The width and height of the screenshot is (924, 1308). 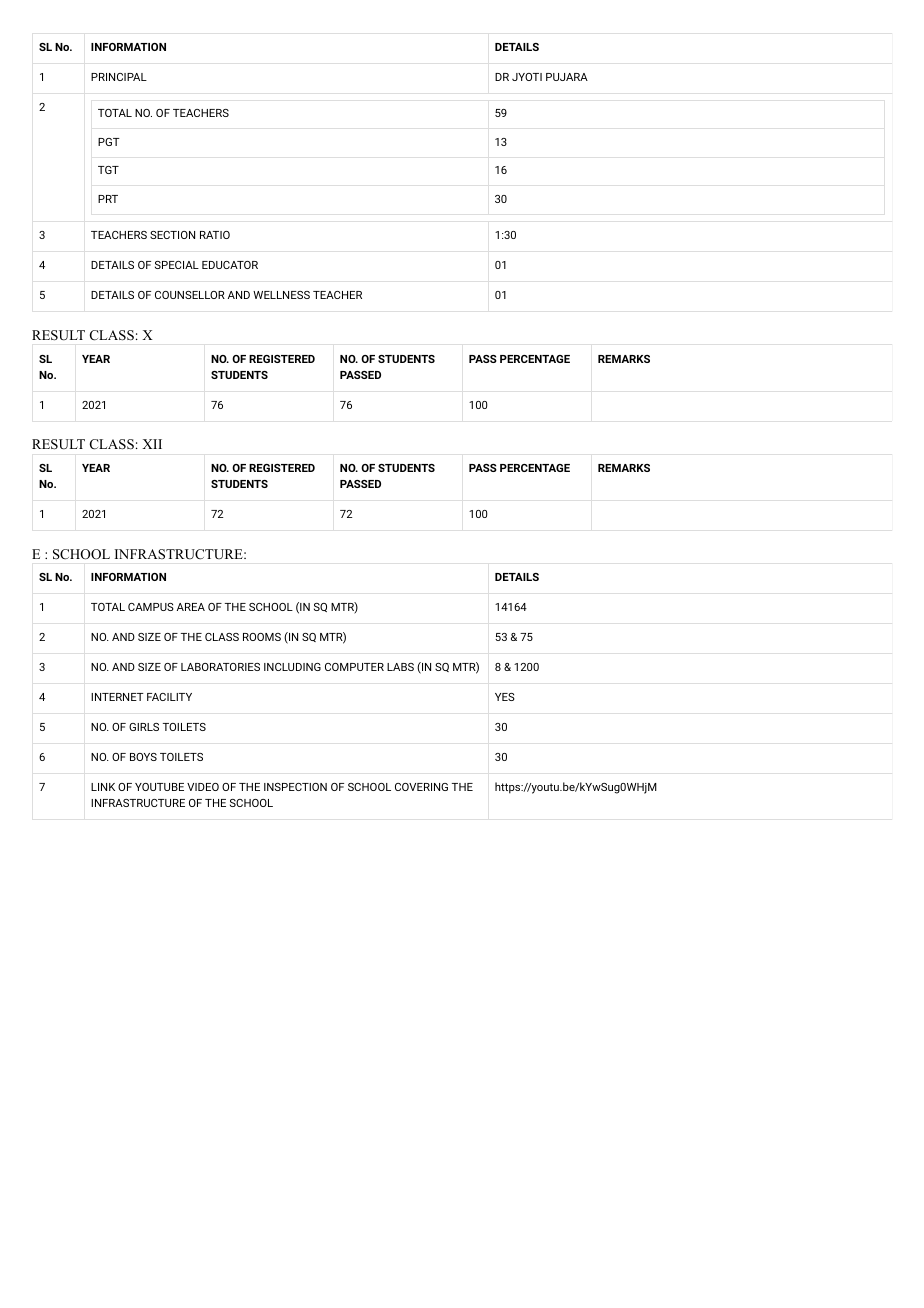 I want to click on JYOTI, so click(x=527, y=77).
